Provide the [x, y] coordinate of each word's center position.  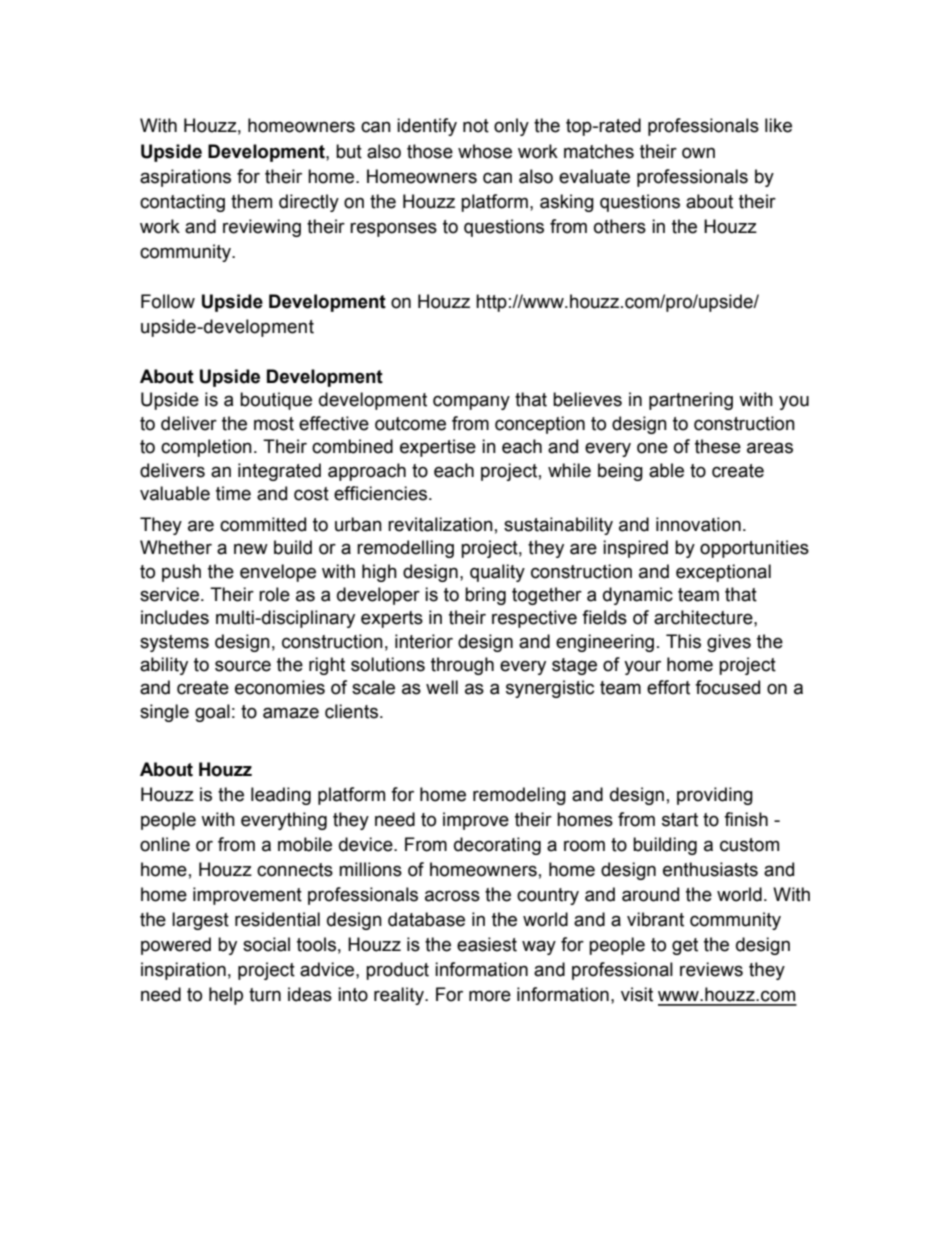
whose [485, 151]
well [442, 687]
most [274, 424]
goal [212, 713]
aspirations [185, 178]
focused [727, 687]
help [226, 996]
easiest [487, 944]
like [778, 125]
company [471, 402]
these [718, 446]
